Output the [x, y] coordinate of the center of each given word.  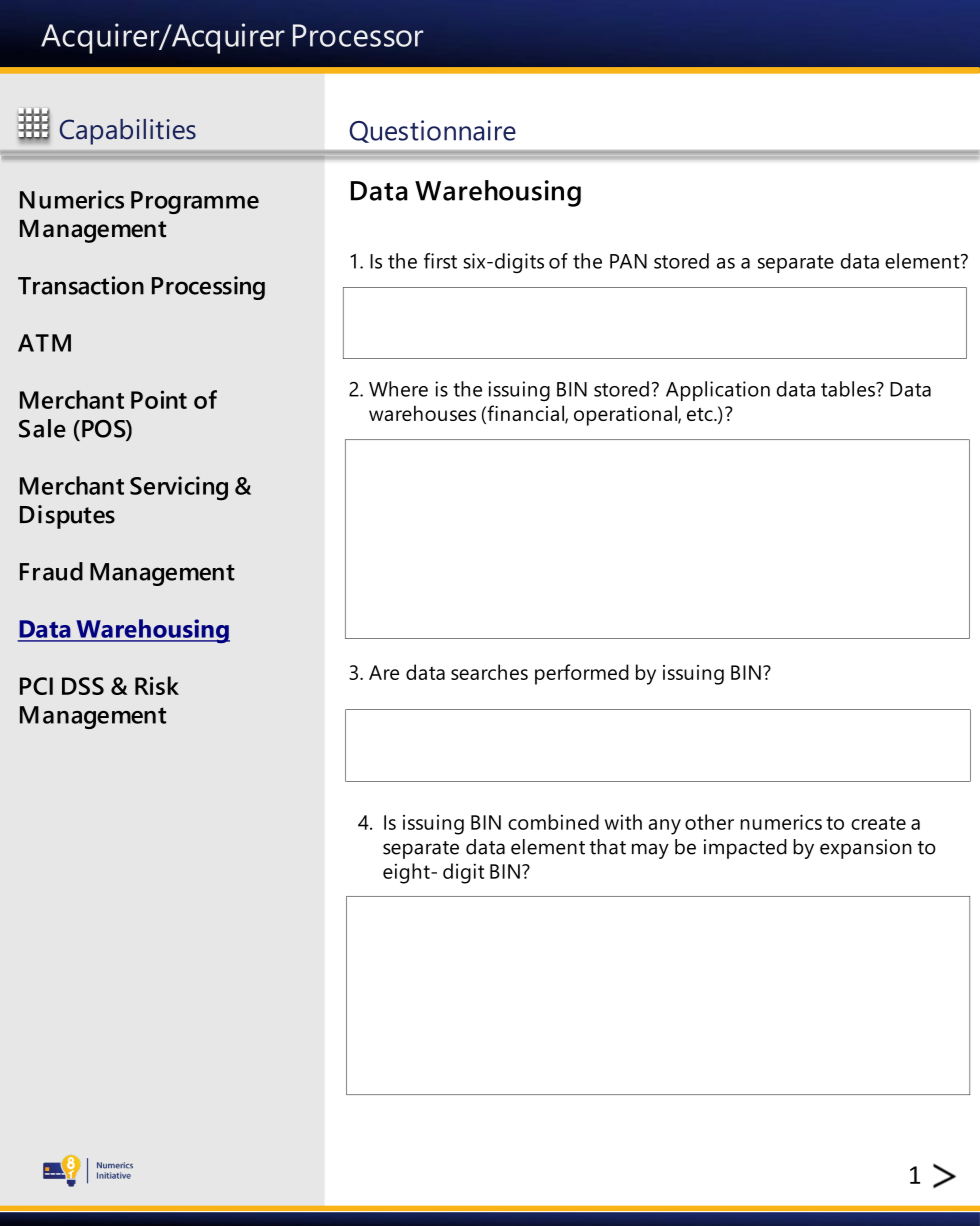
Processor [358, 35]
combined [553, 822]
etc [701, 414]
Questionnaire [432, 131]
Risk [157, 685]
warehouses [422, 413]
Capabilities [128, 132]
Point [159, 399]
